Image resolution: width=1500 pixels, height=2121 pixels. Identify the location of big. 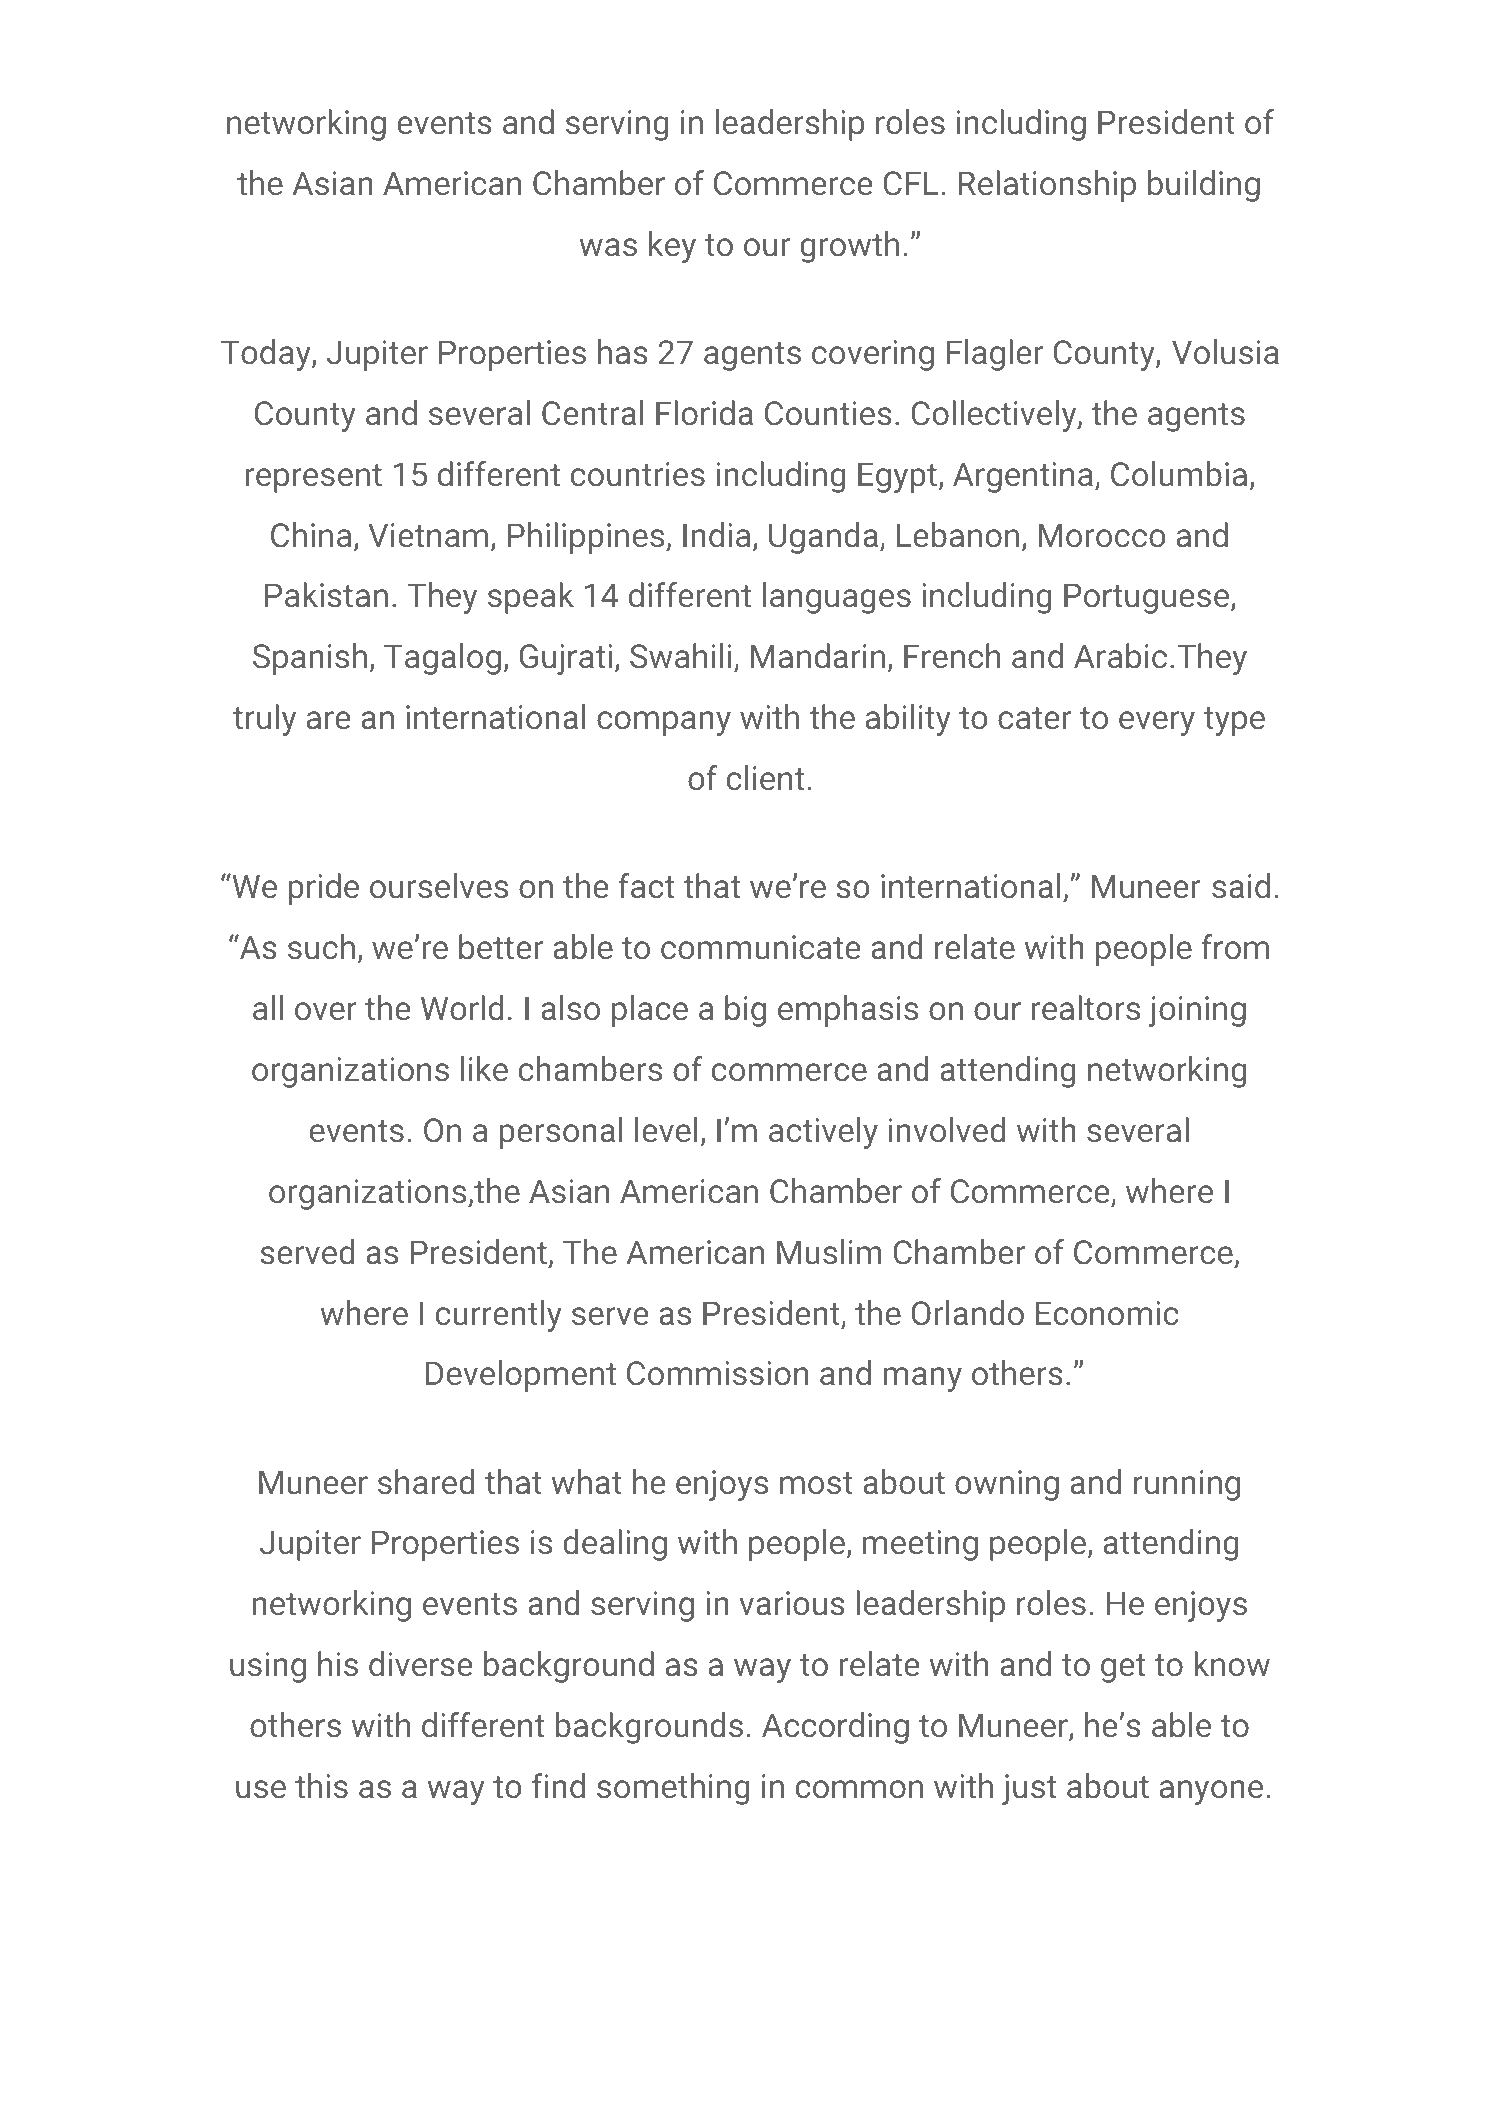
(745, 1011).
